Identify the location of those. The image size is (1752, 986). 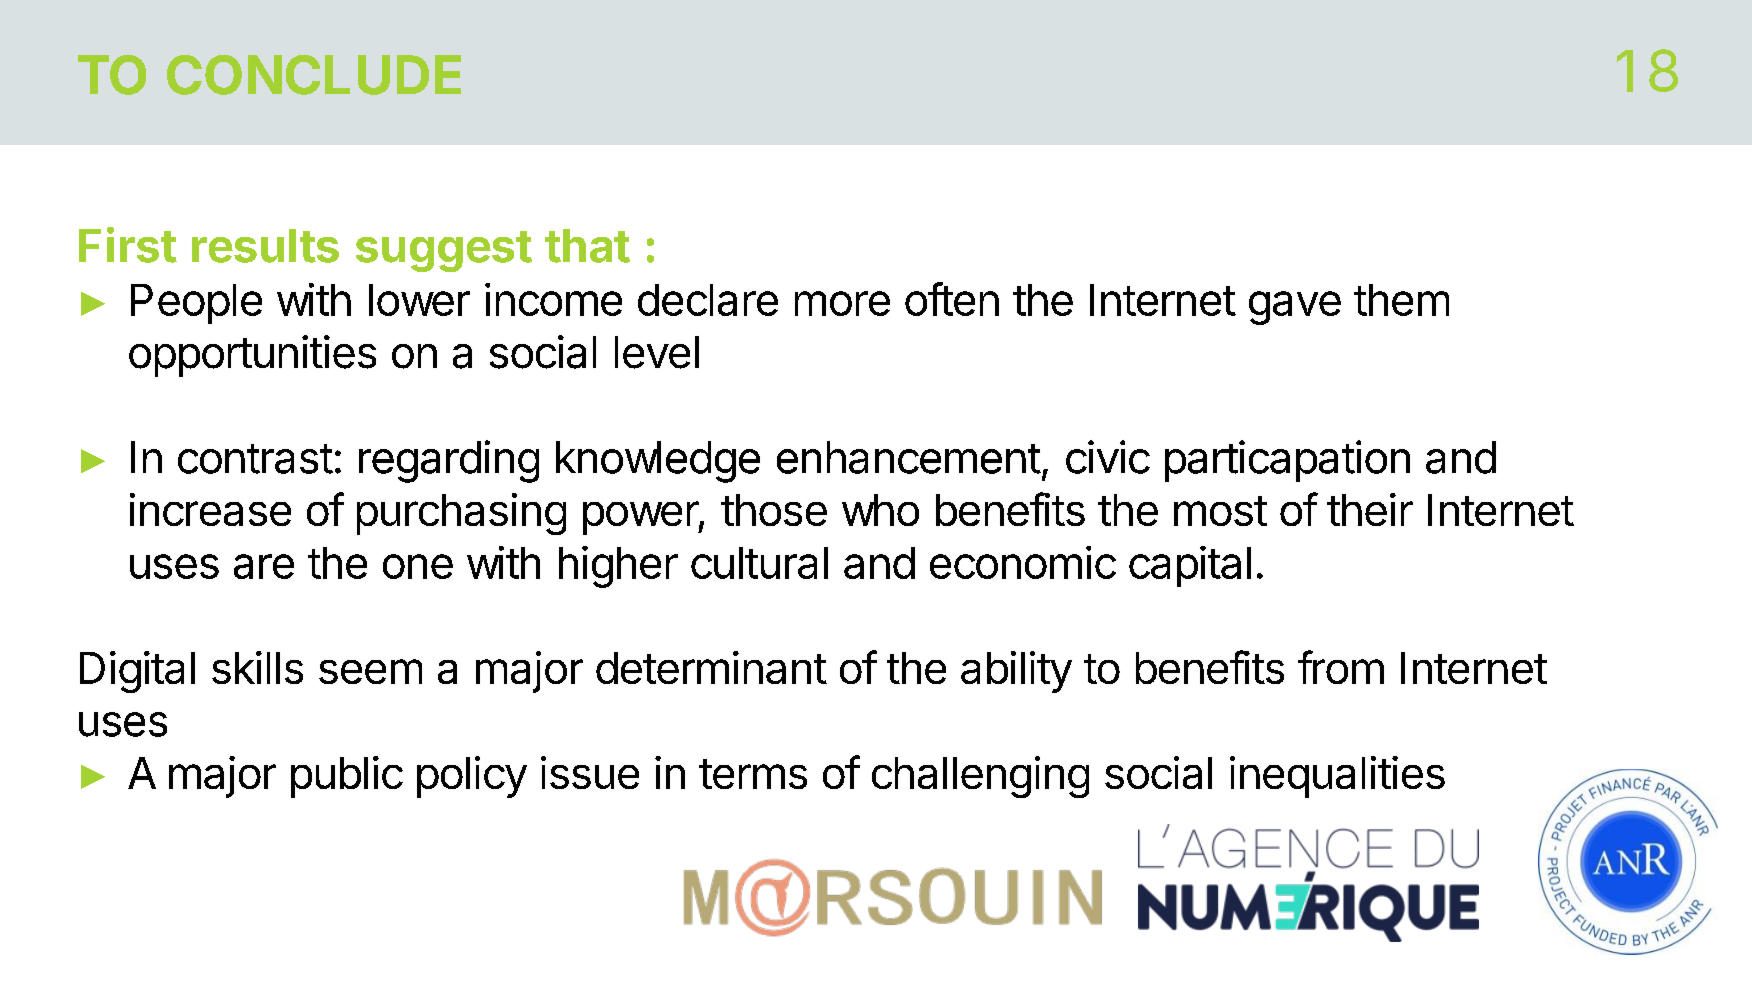
(774, 510).
